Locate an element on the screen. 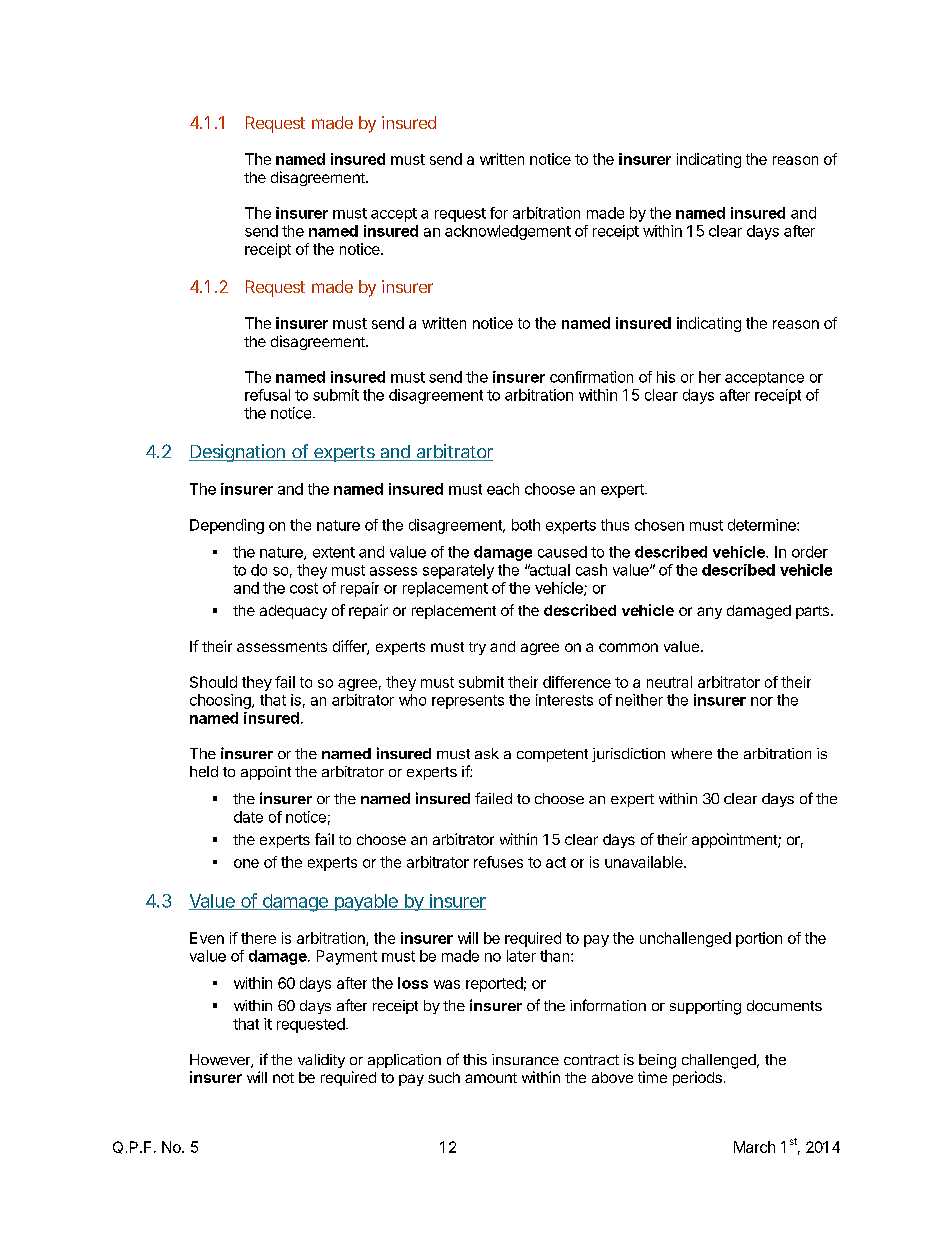 The image size is (952, 1233). validity is located at coordinates (321, 1061).
